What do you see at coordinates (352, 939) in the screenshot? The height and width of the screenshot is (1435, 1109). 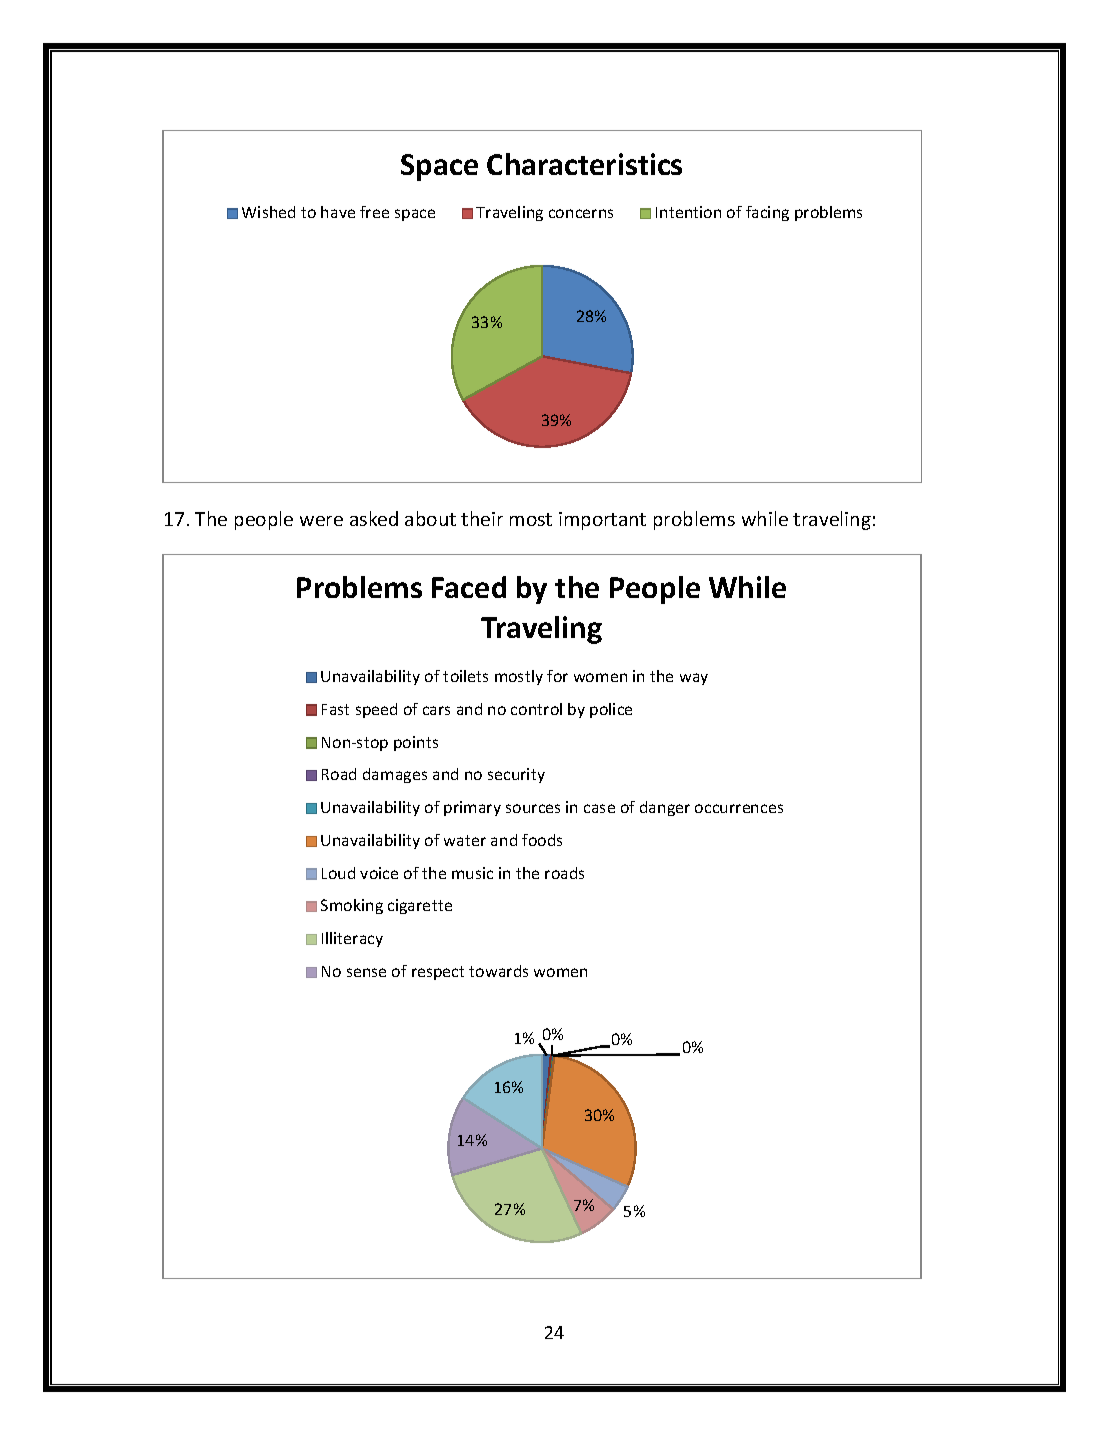 I see `Illiteracy` at bounding box center [352, 939].
